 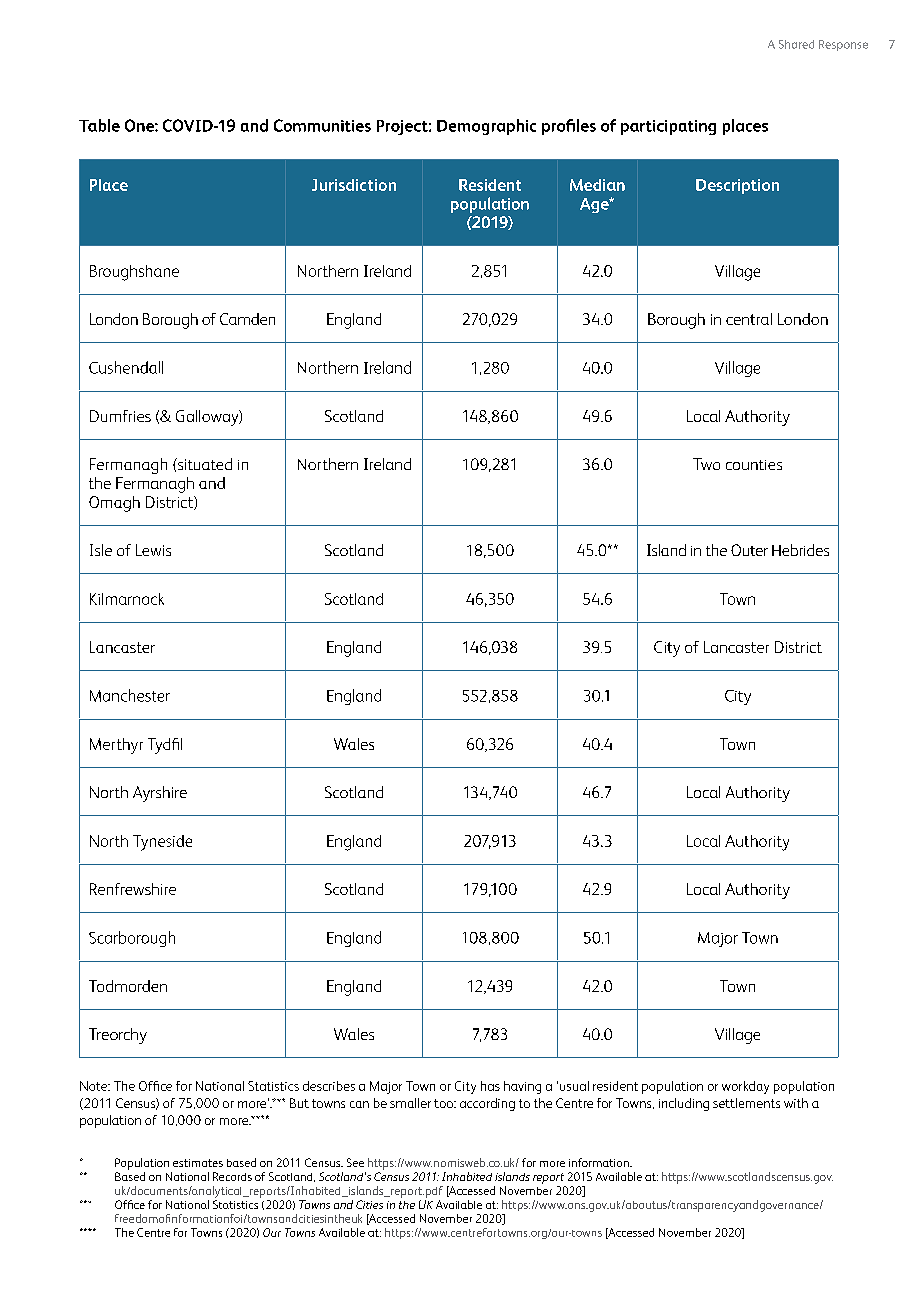 What do you see at coordinates (749, 550) in the image?
I see `Outer` at bounding box center [749, 550].
